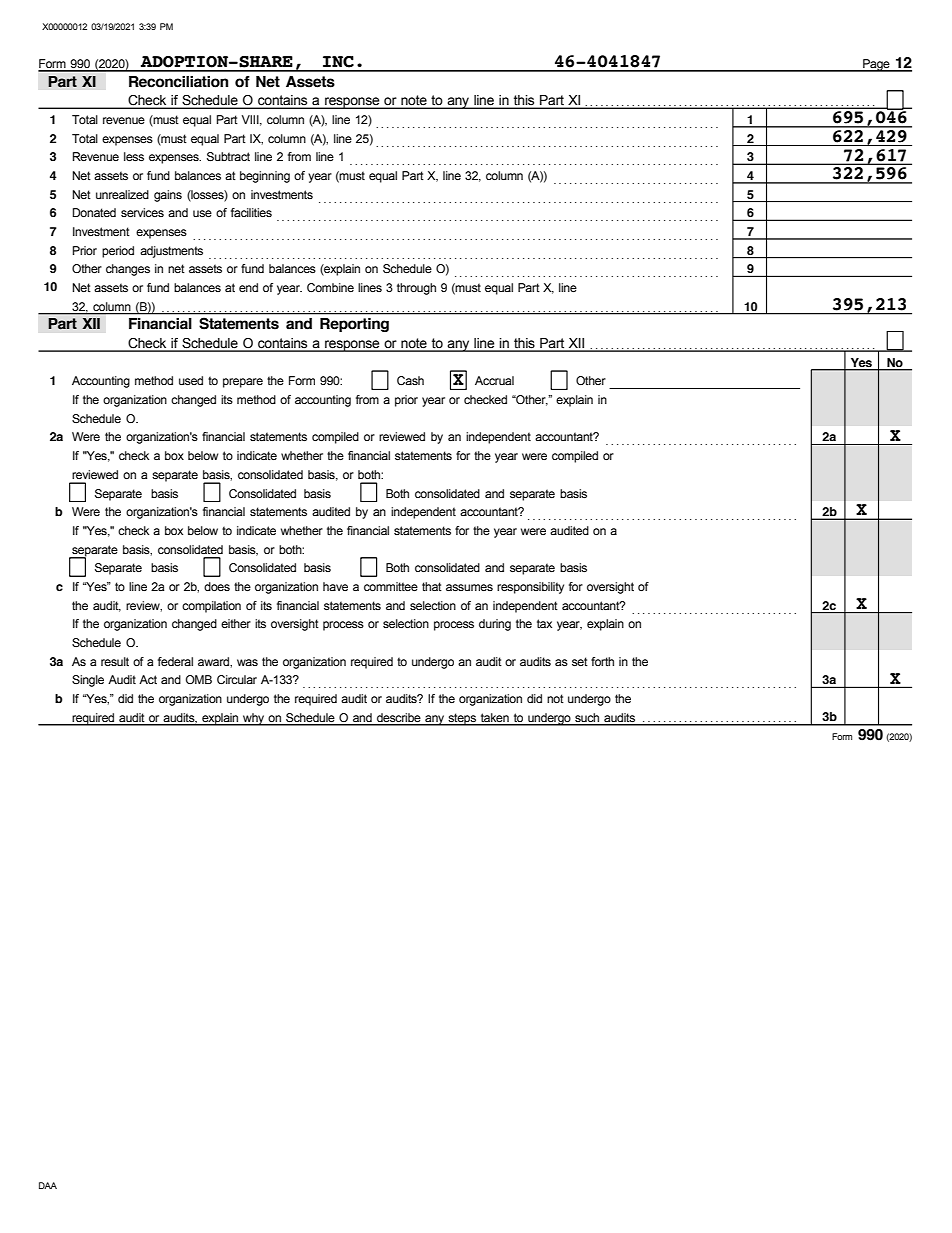 This screenshot has height=1233, width=952. What do you see at coordinates (48, 1185) in the screenshot?
I see `DAA` at bounding box center [48, 1185].
